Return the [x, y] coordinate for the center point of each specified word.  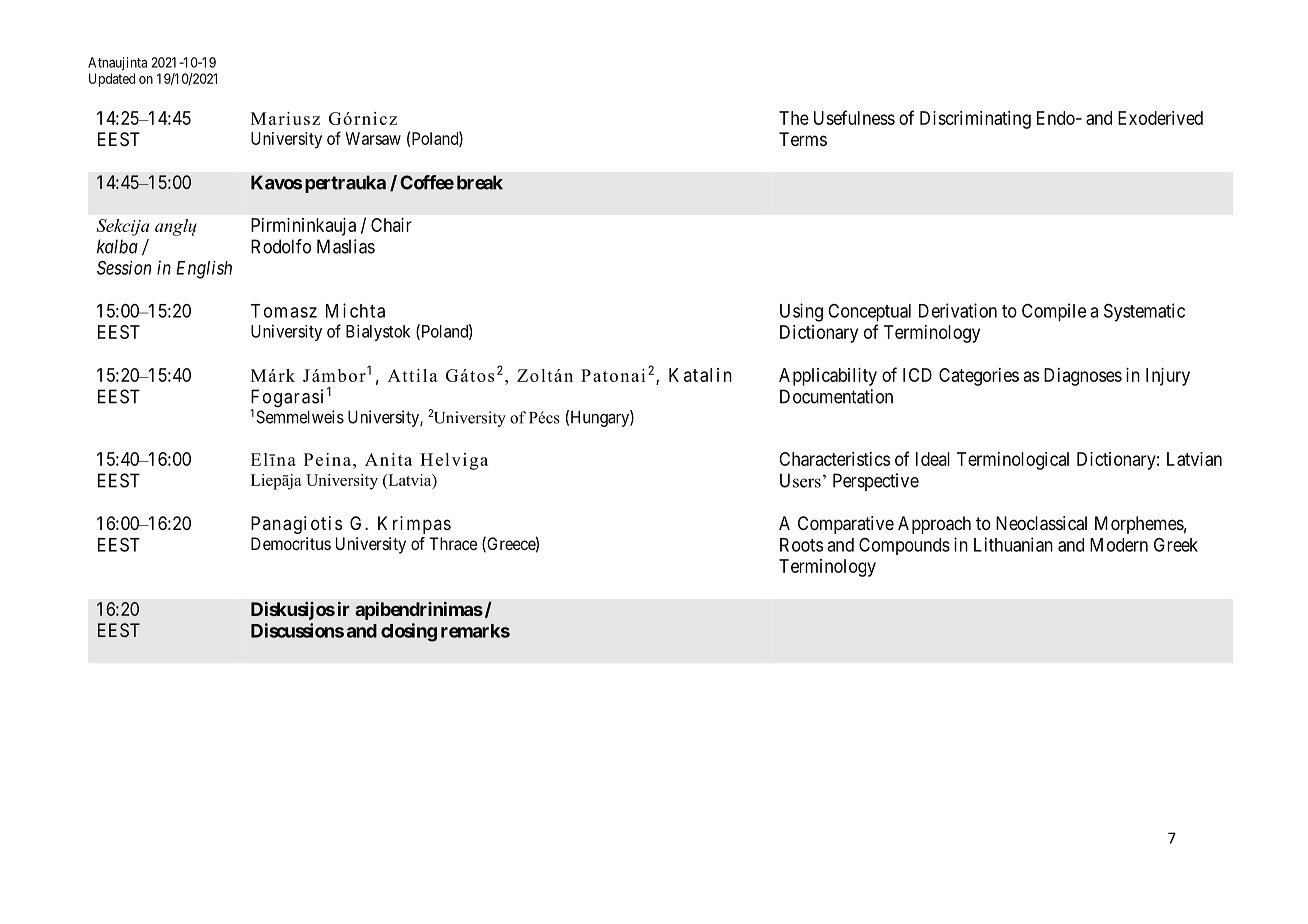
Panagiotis [296, 525]
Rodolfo [281, 246]
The [794, 118]
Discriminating [975, 120]
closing [409, 632]
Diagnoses [1083, 377]
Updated [112, 80]
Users [800, 480]
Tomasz [284, 311]
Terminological [1013, 461]
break [480, 182]
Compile [1054, 312]
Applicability [828, 377]
